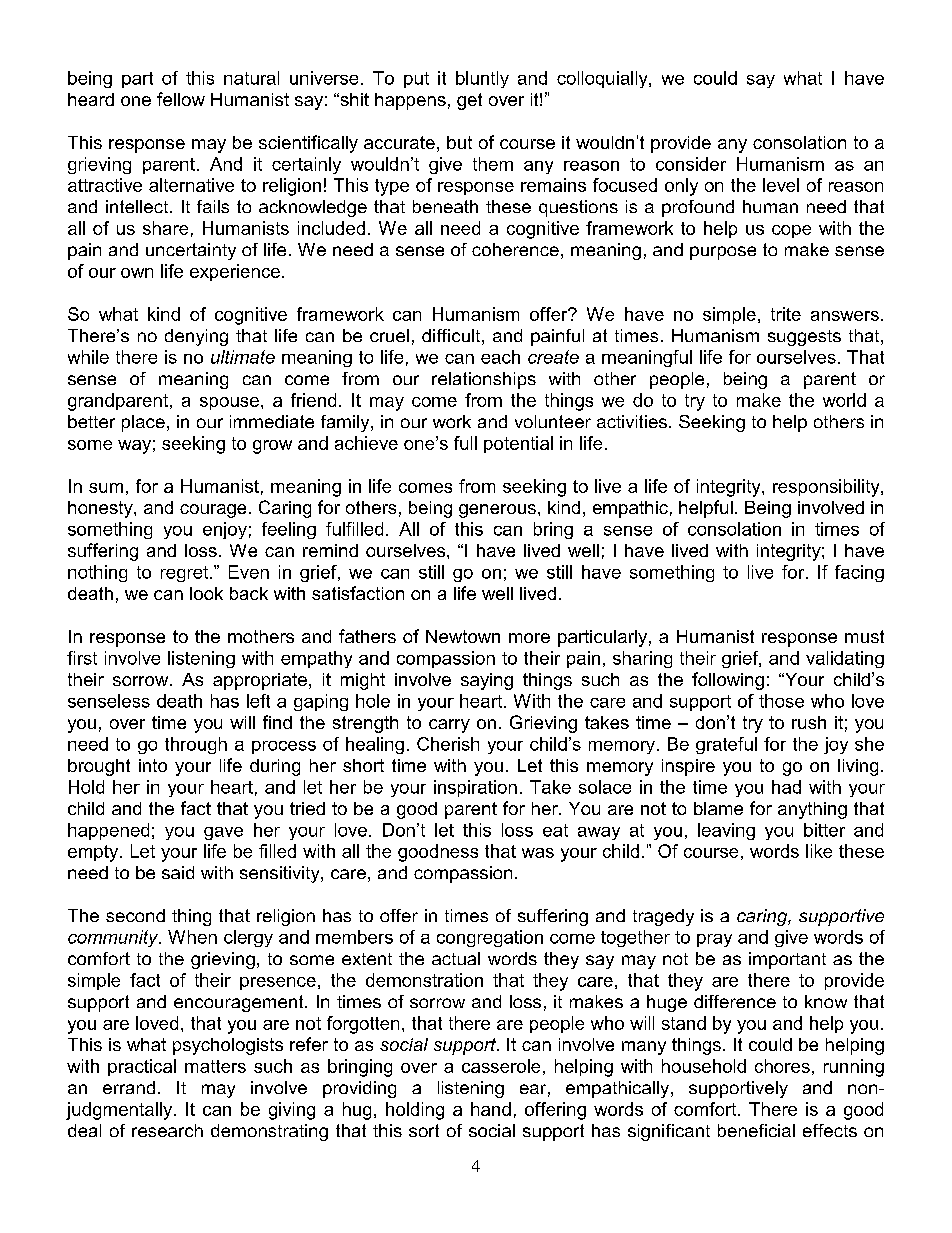 The image size is (952, 1233). Describe the element at coordinates (756, 1130) in the screenshot. I see `beneficial` at that location.
